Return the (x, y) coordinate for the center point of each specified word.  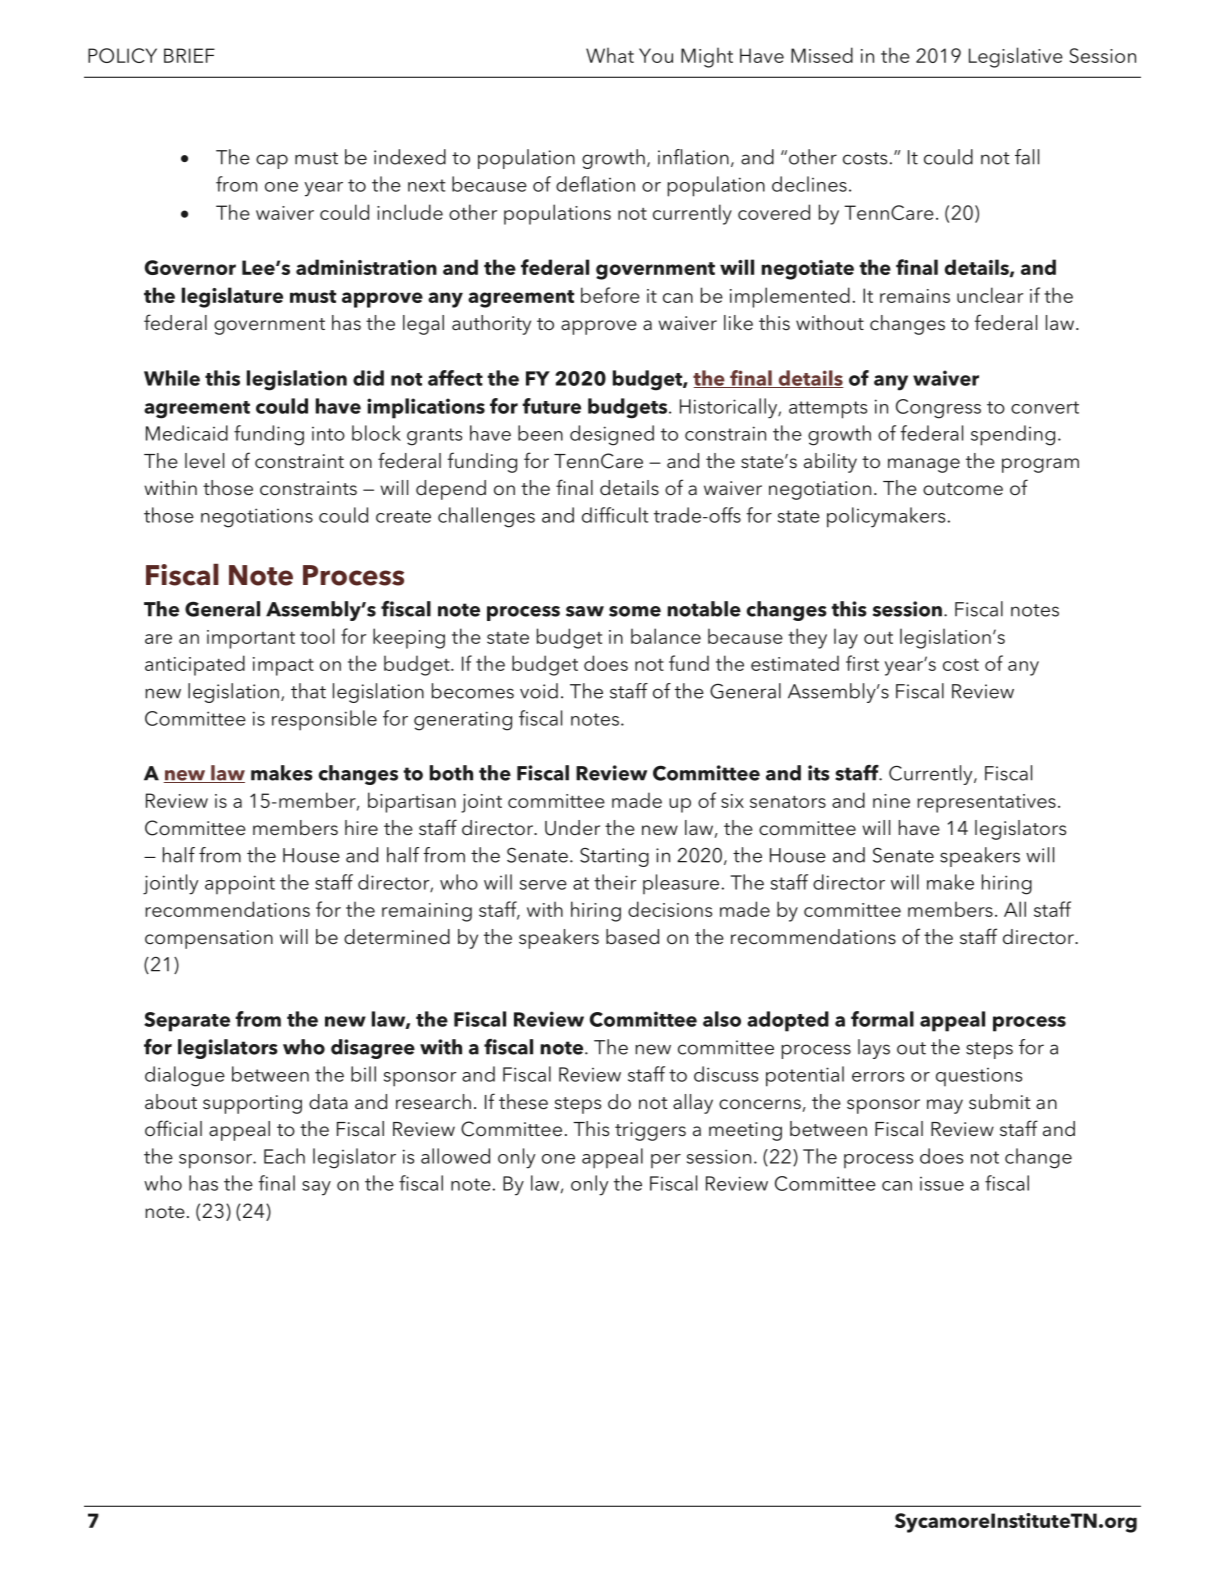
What (610, 55)
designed (612, 435)
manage (924, 465)
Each (284, 1156)
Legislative (1016, 57)
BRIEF (189, 55)
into (328, 434)
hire (361, 827)
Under (572, 828)
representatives (986, 803)
